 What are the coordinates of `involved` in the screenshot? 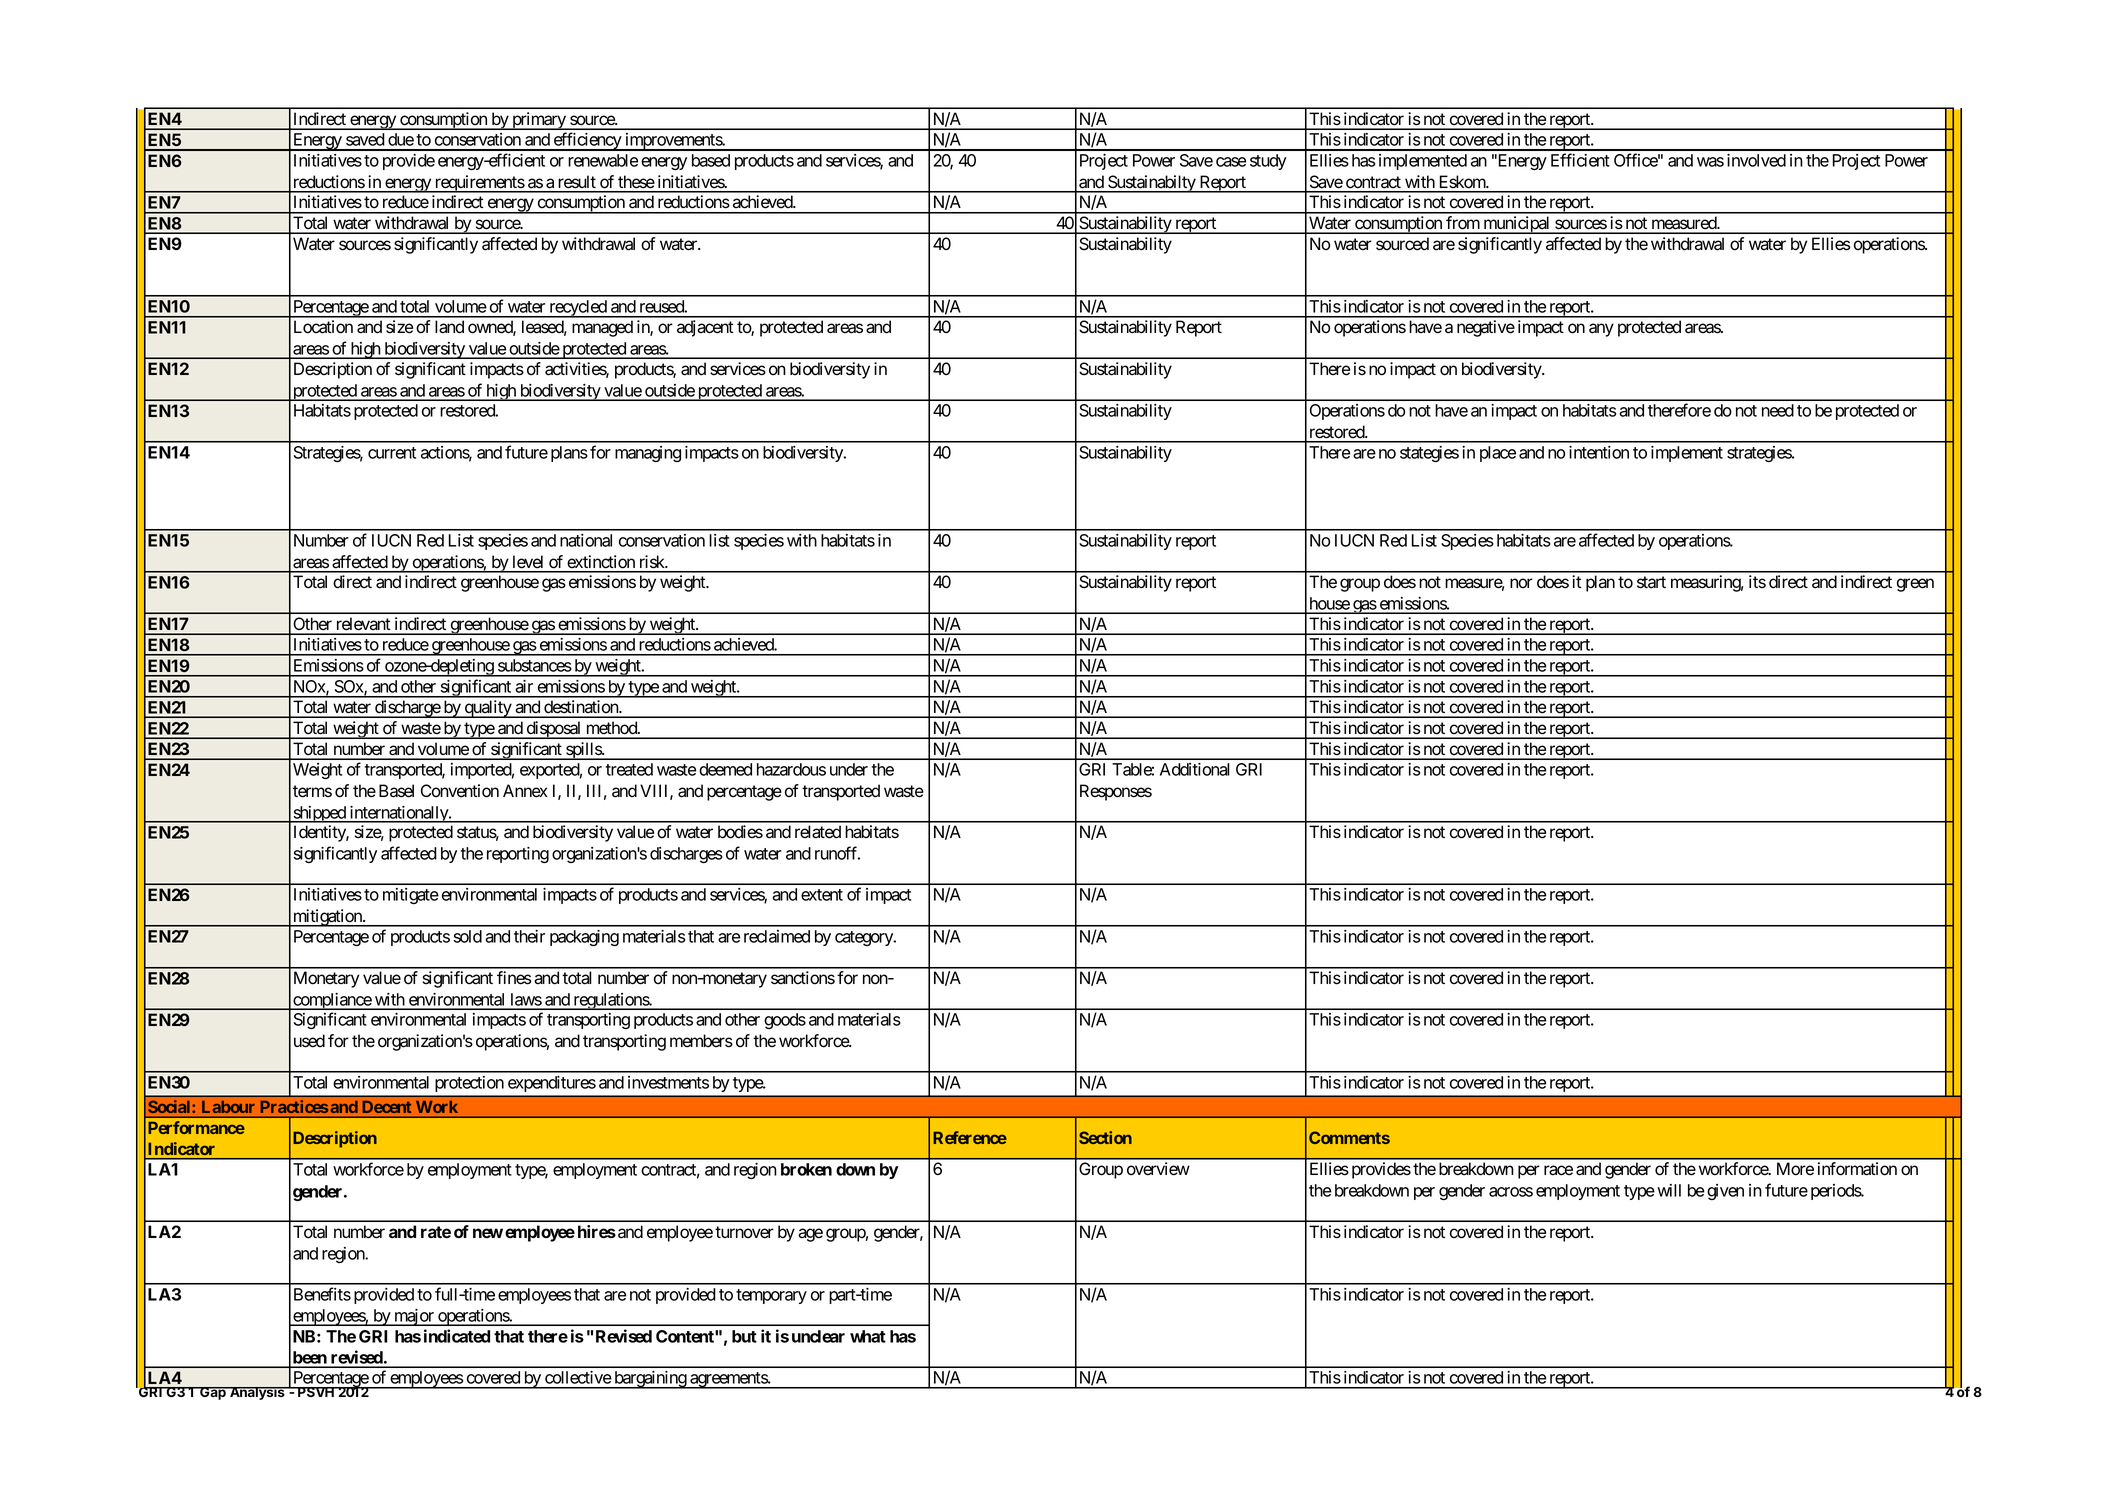 It's located at (1756, 160).
